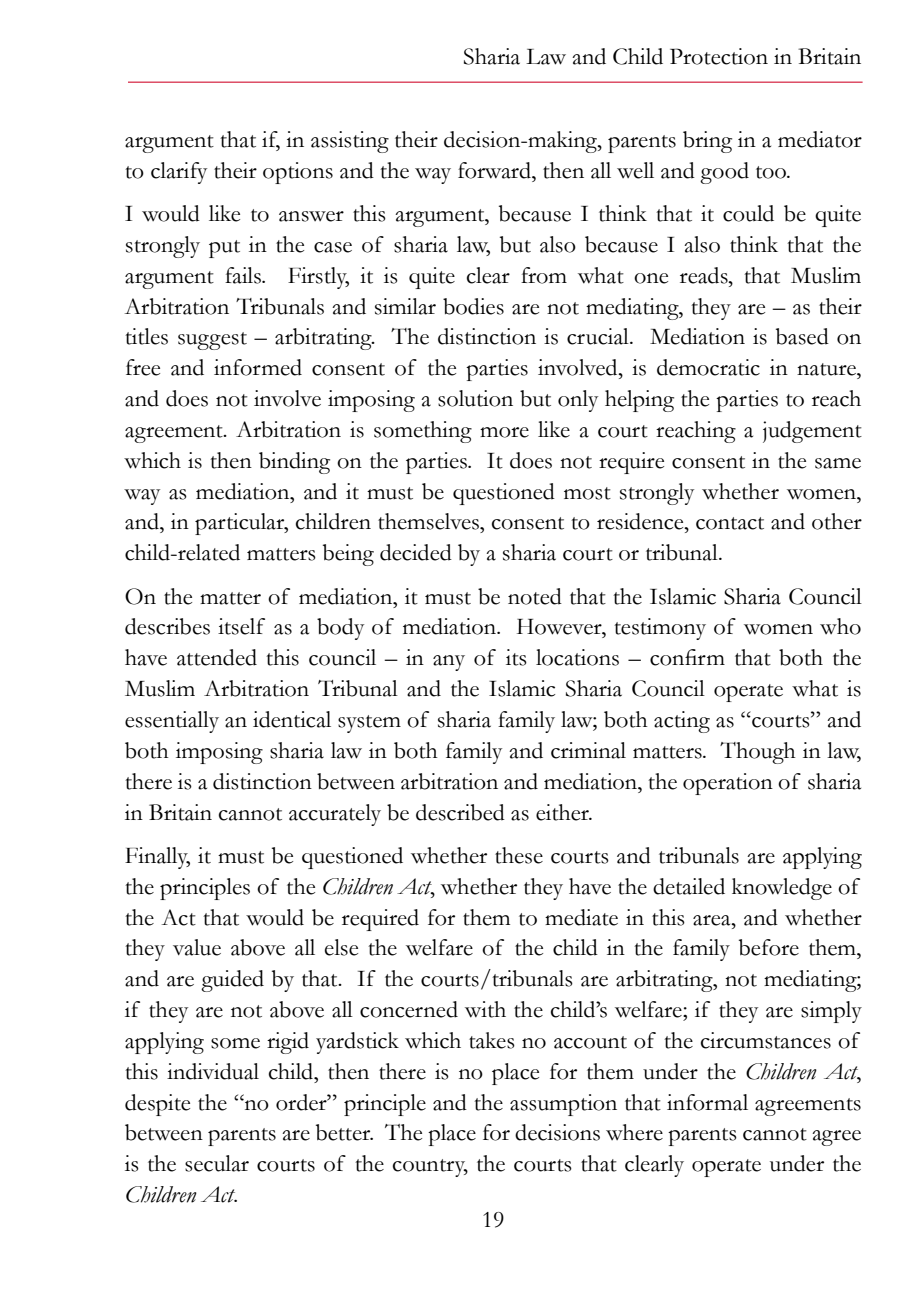 Image resolution: width=924 pixels, height=1311 pixels. I want to click on described, so click(460, 812).
